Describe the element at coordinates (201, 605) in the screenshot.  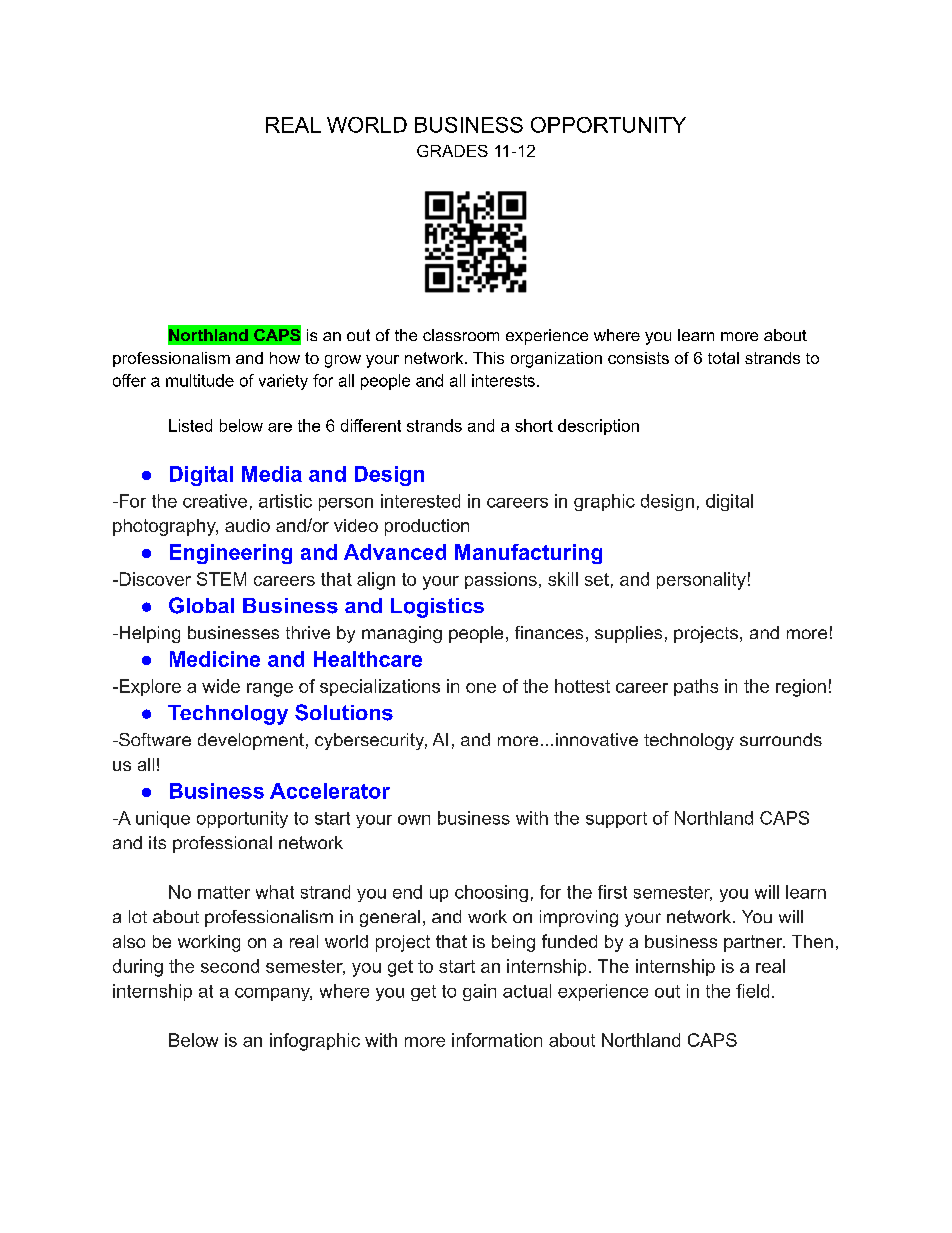
I see `Global` at that location.
